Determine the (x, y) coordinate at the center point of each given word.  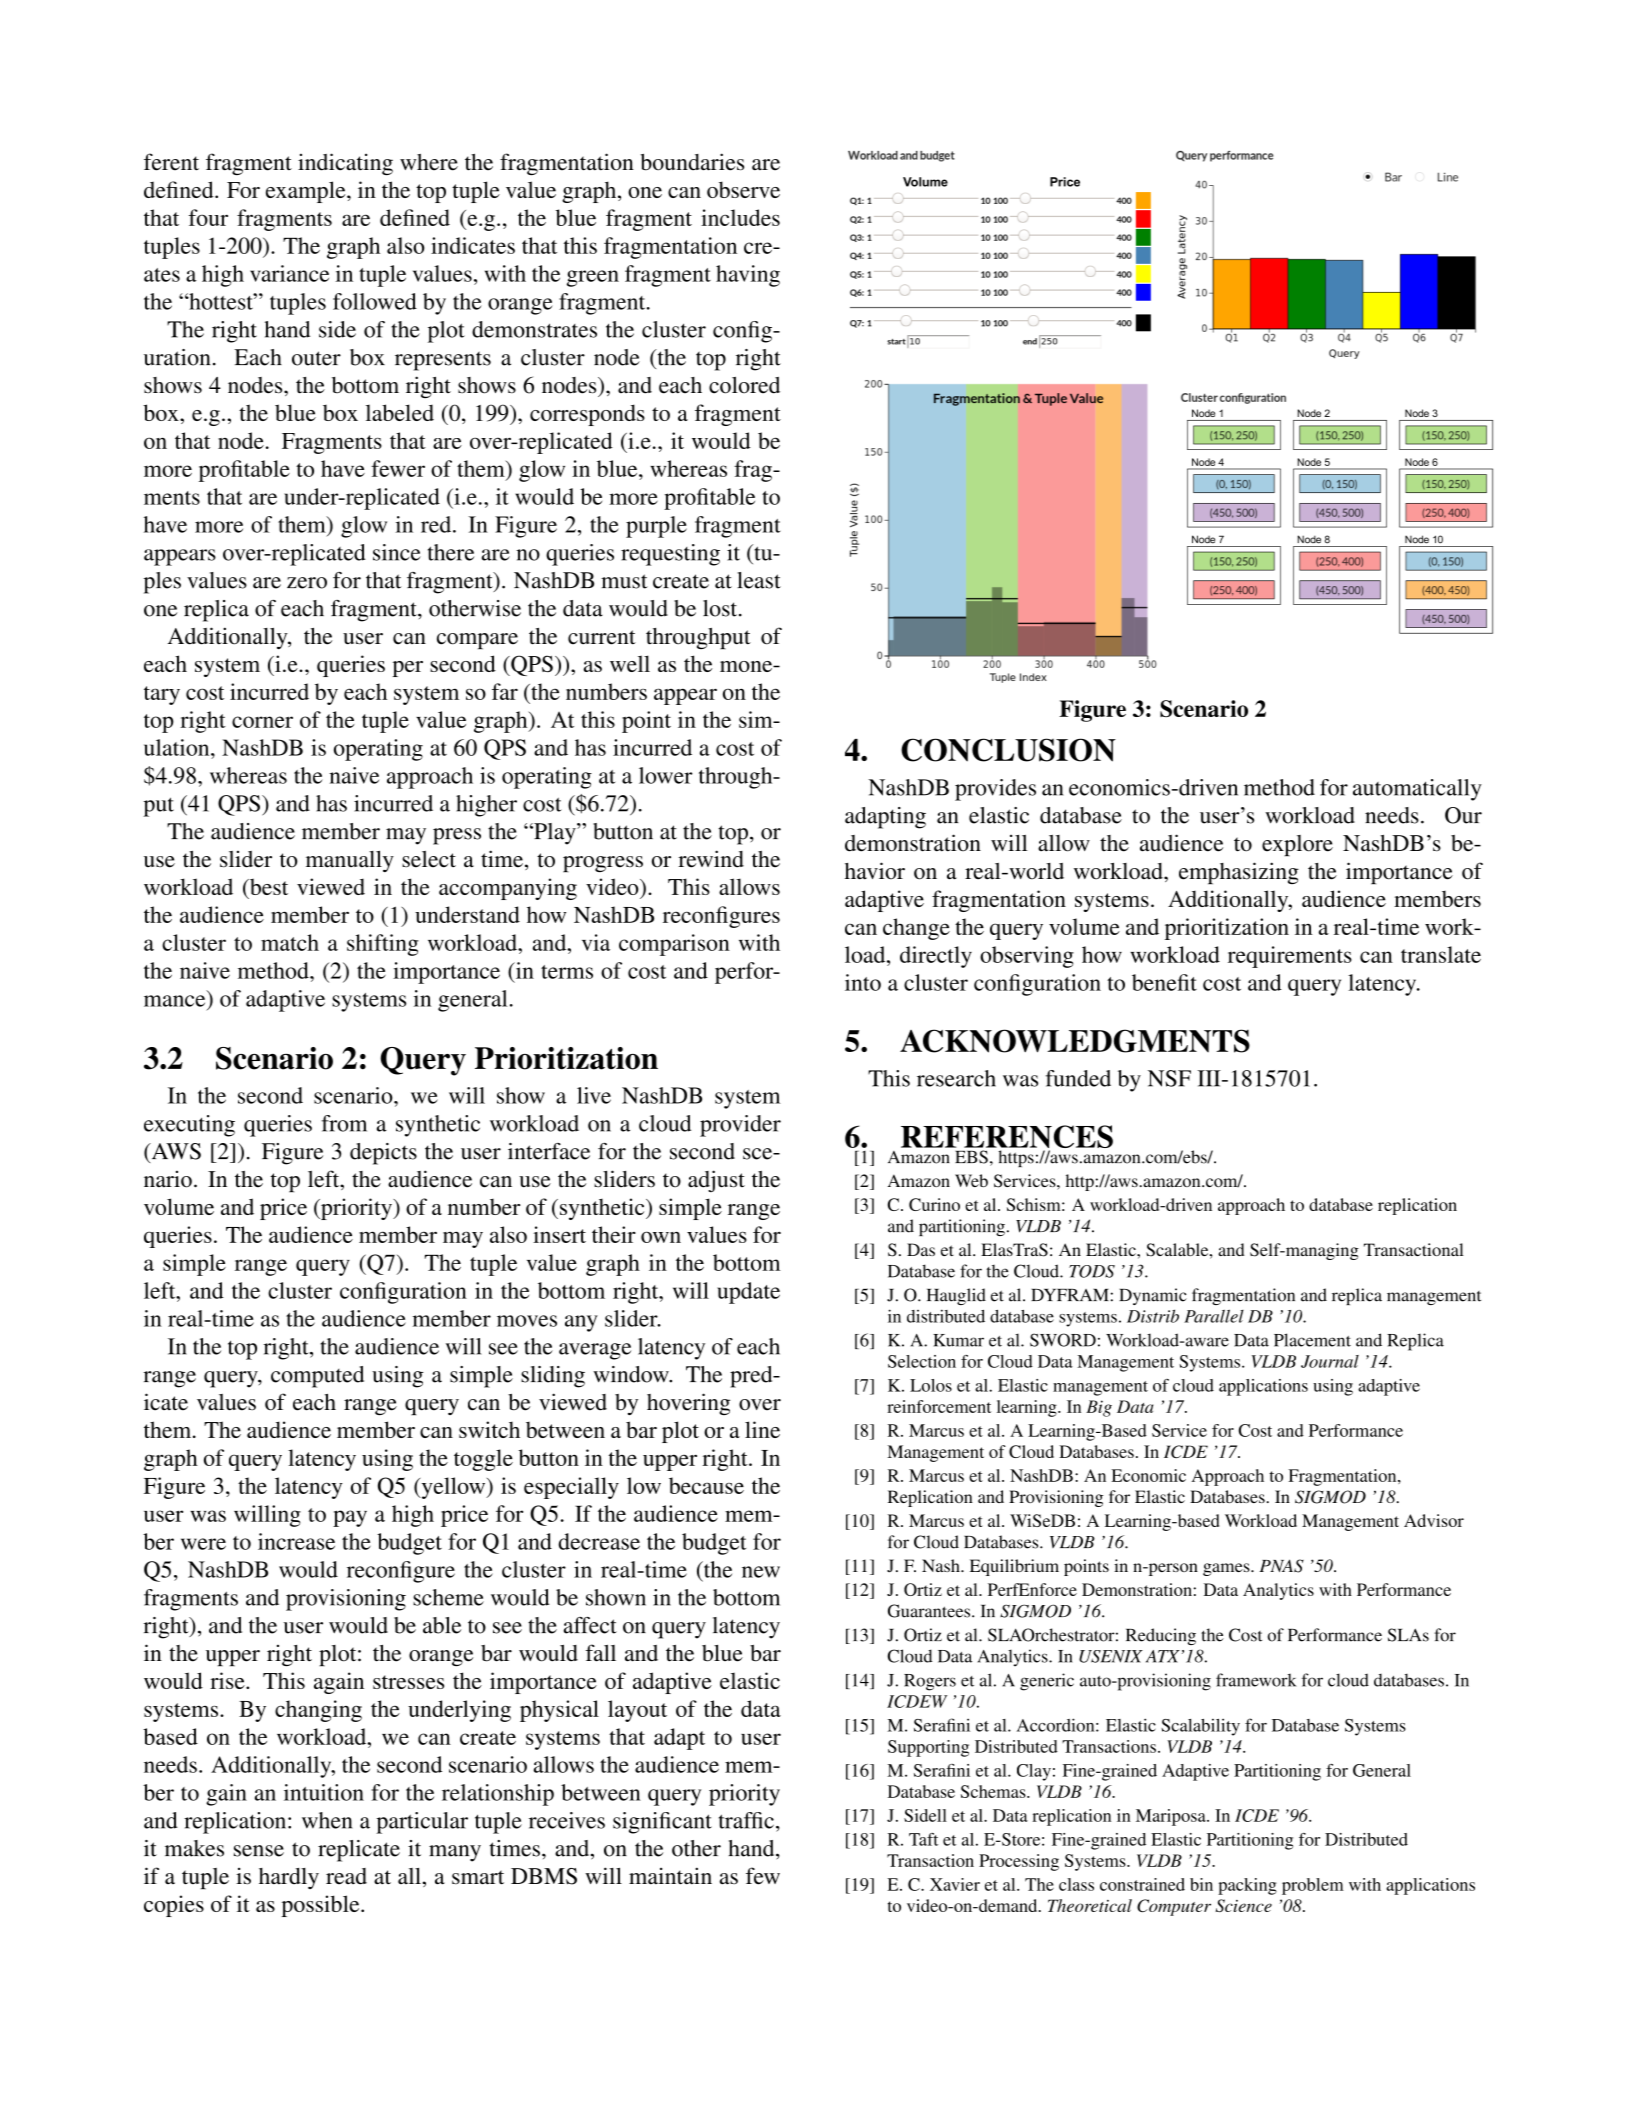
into (863, 982)
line (762, 1429)
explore (1297, 845)
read (346, 1876)
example (307, 192)
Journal (1330, 1361)
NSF (1169, 1078)
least (759, 580)
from (344, 1123)
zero (307, 583)
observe (743, 189)
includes (740, 217)
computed (317, 1377)
